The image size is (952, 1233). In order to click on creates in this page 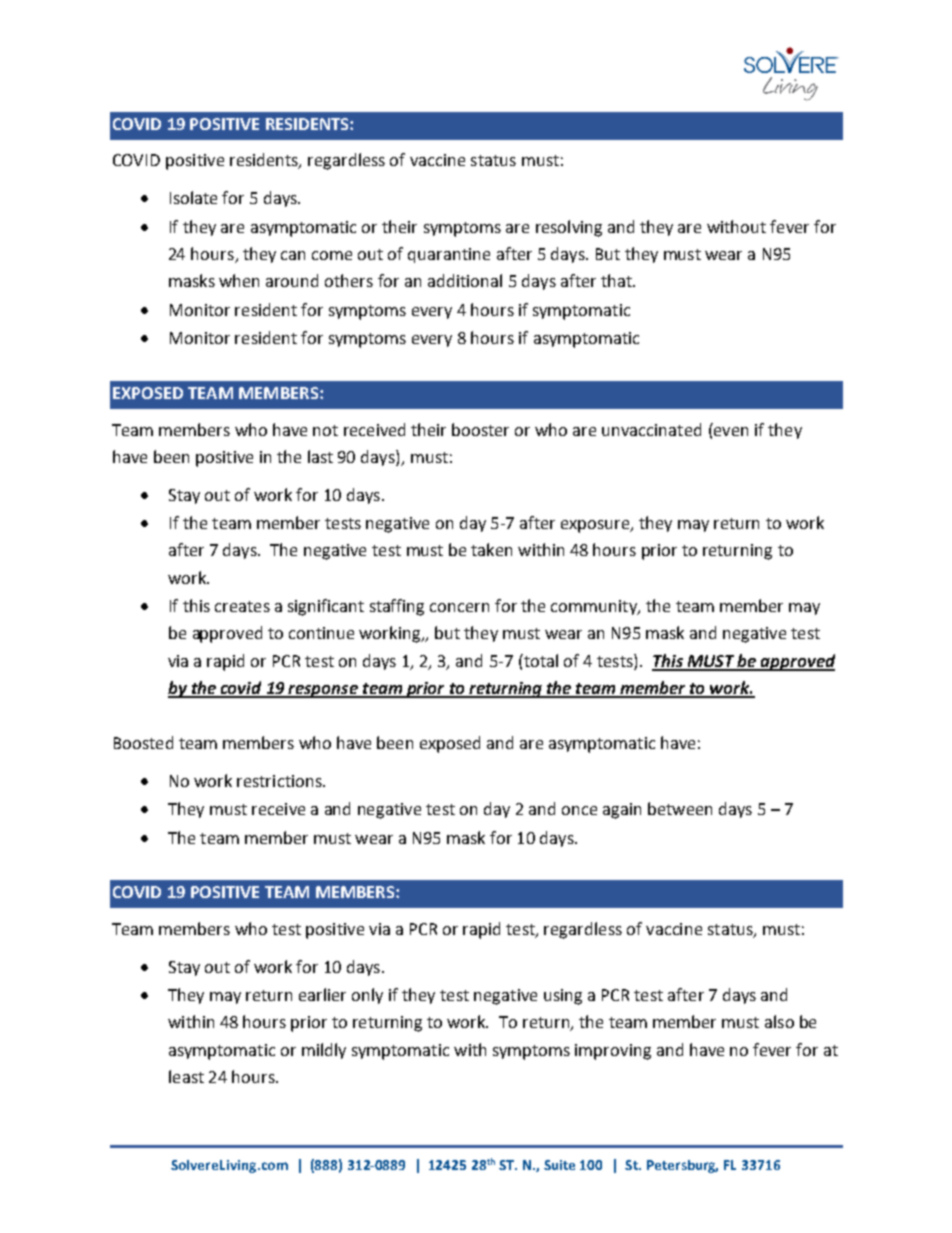, I will do `click(242, 606)`.
